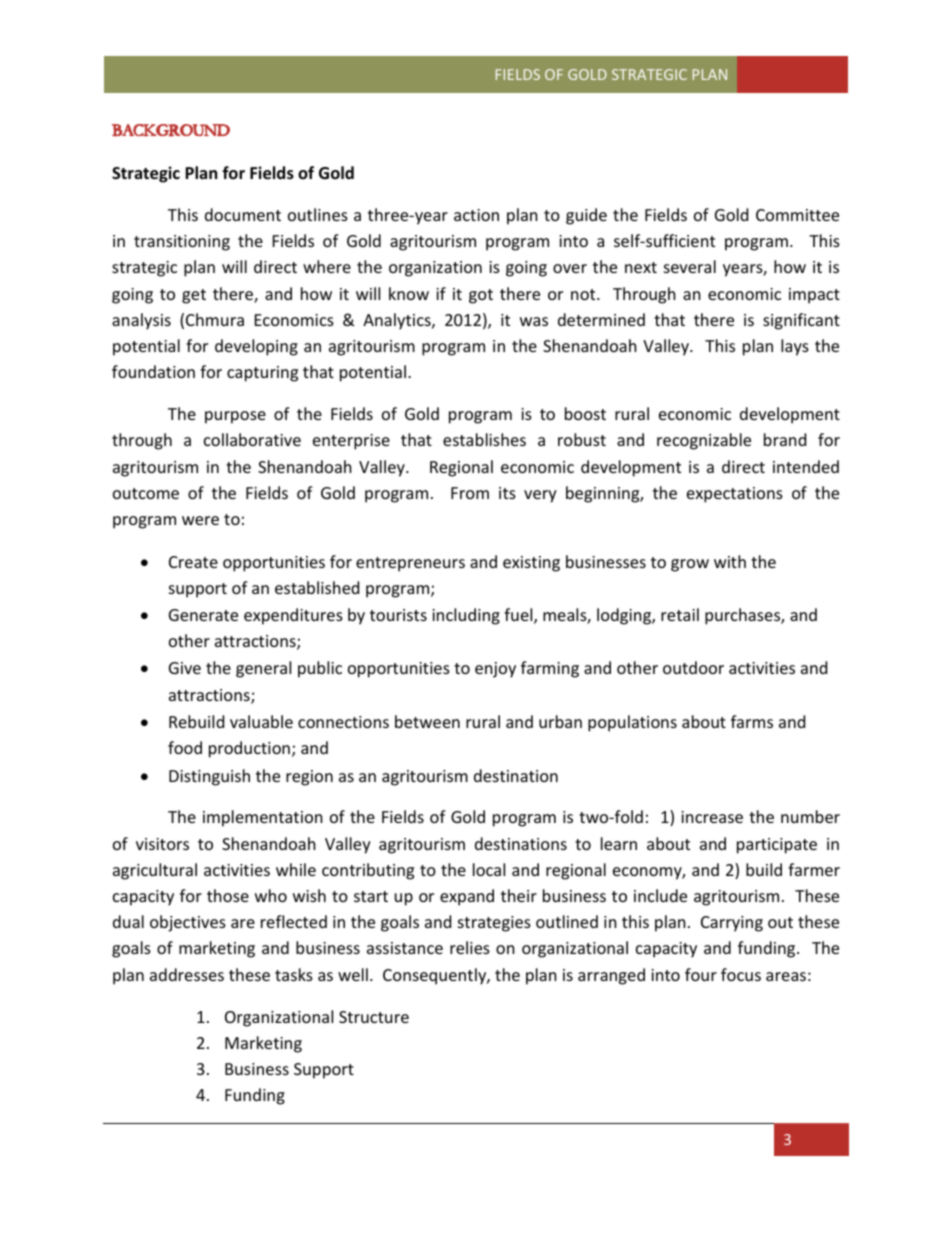  What do you see at coordinates (797, 215) in the screenshot?
I see `Committee` at bounding box center [797, 215].
